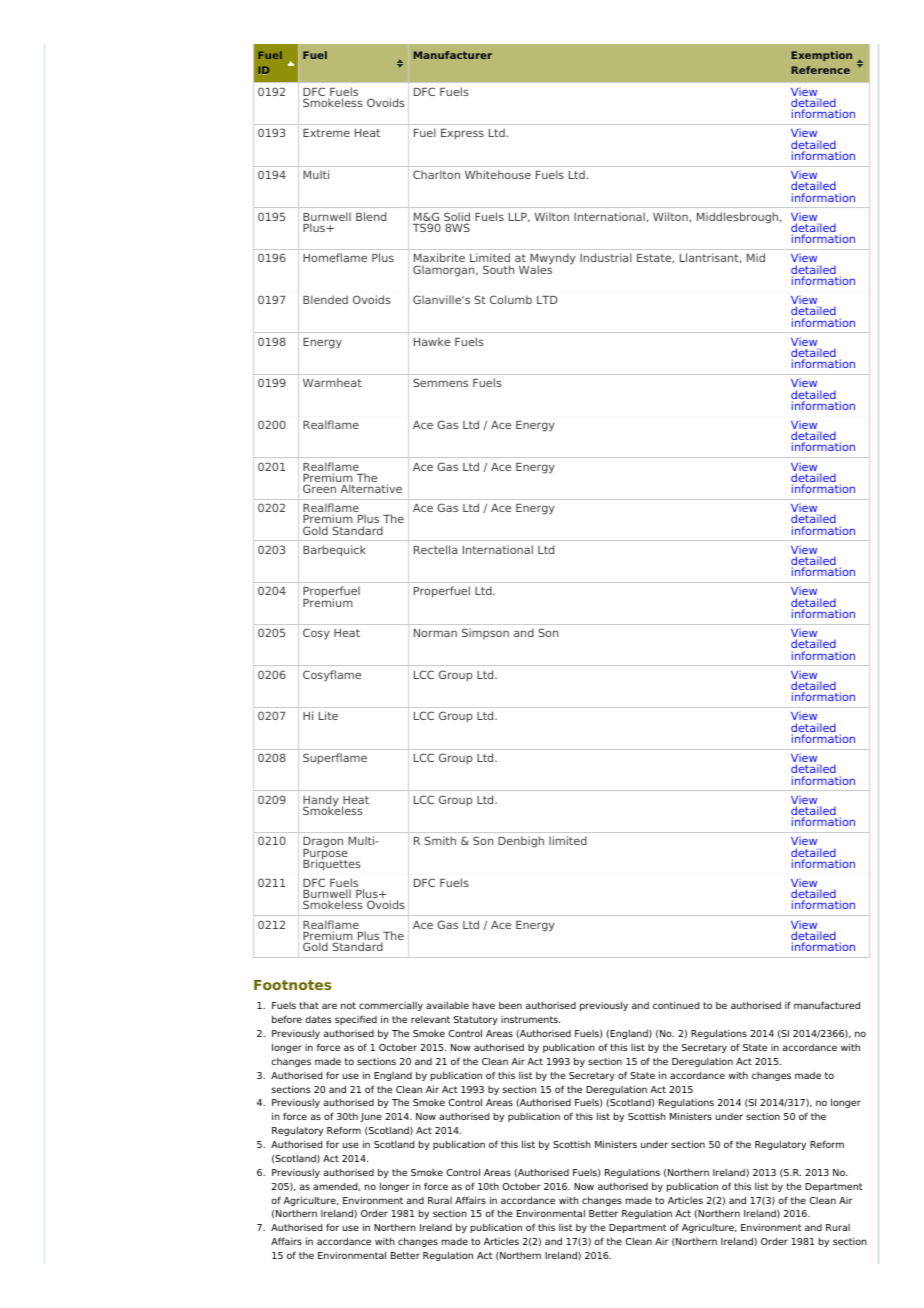 Image resolution: width=924 pixels, height=1308 pixels. Describe the element at coordinates (440, 840) in the image. I see `Smith` at that location.
